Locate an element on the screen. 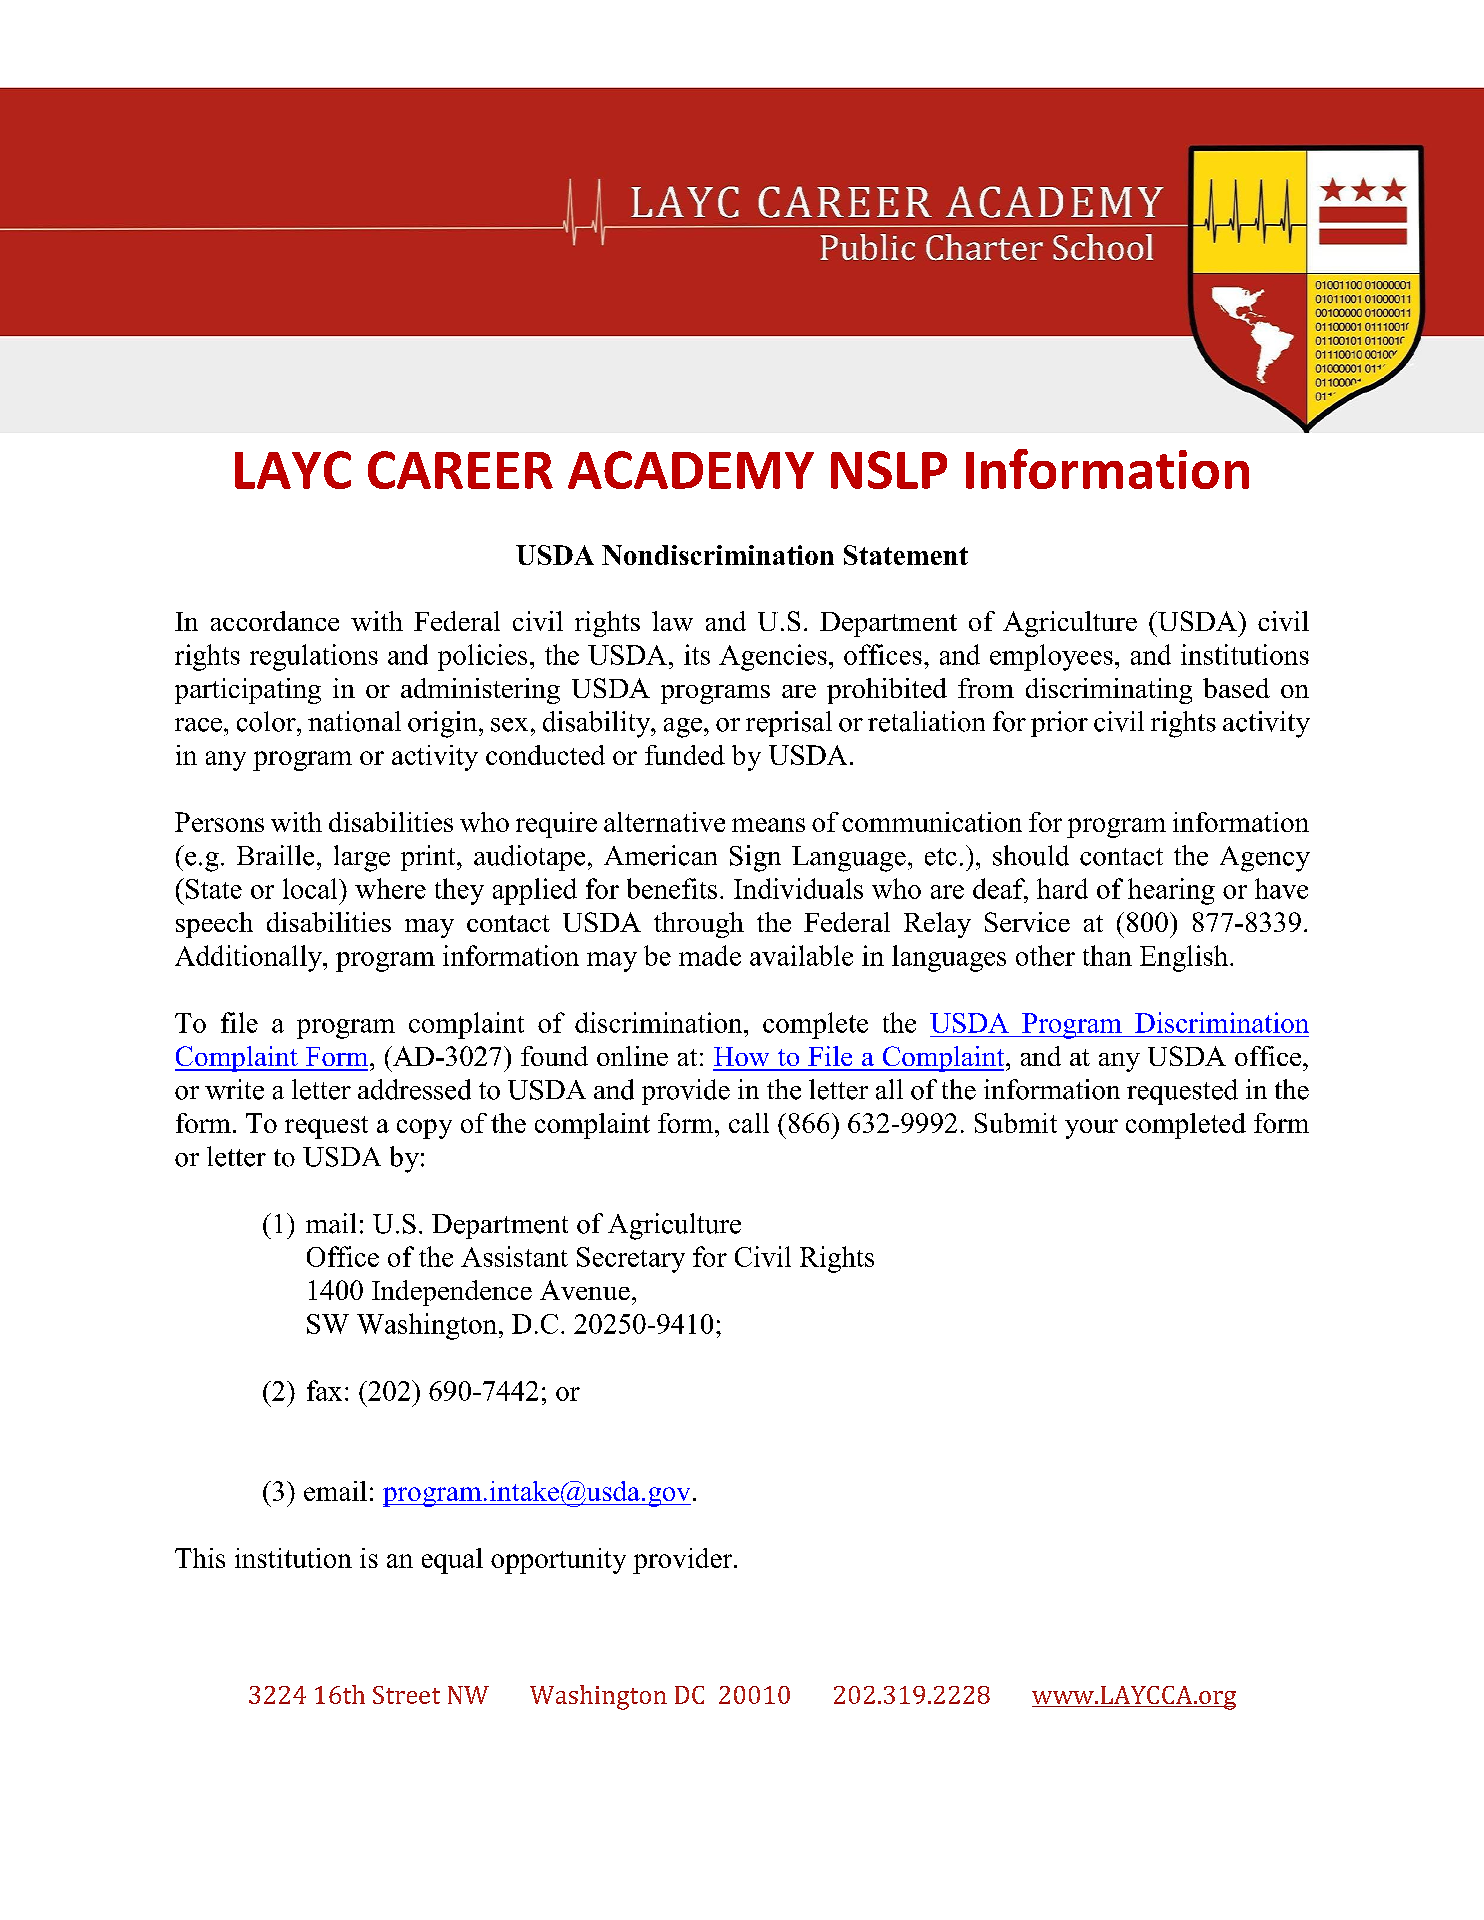 The image size is (1484, 1920). employees is located at coordinates (1051, 657).
